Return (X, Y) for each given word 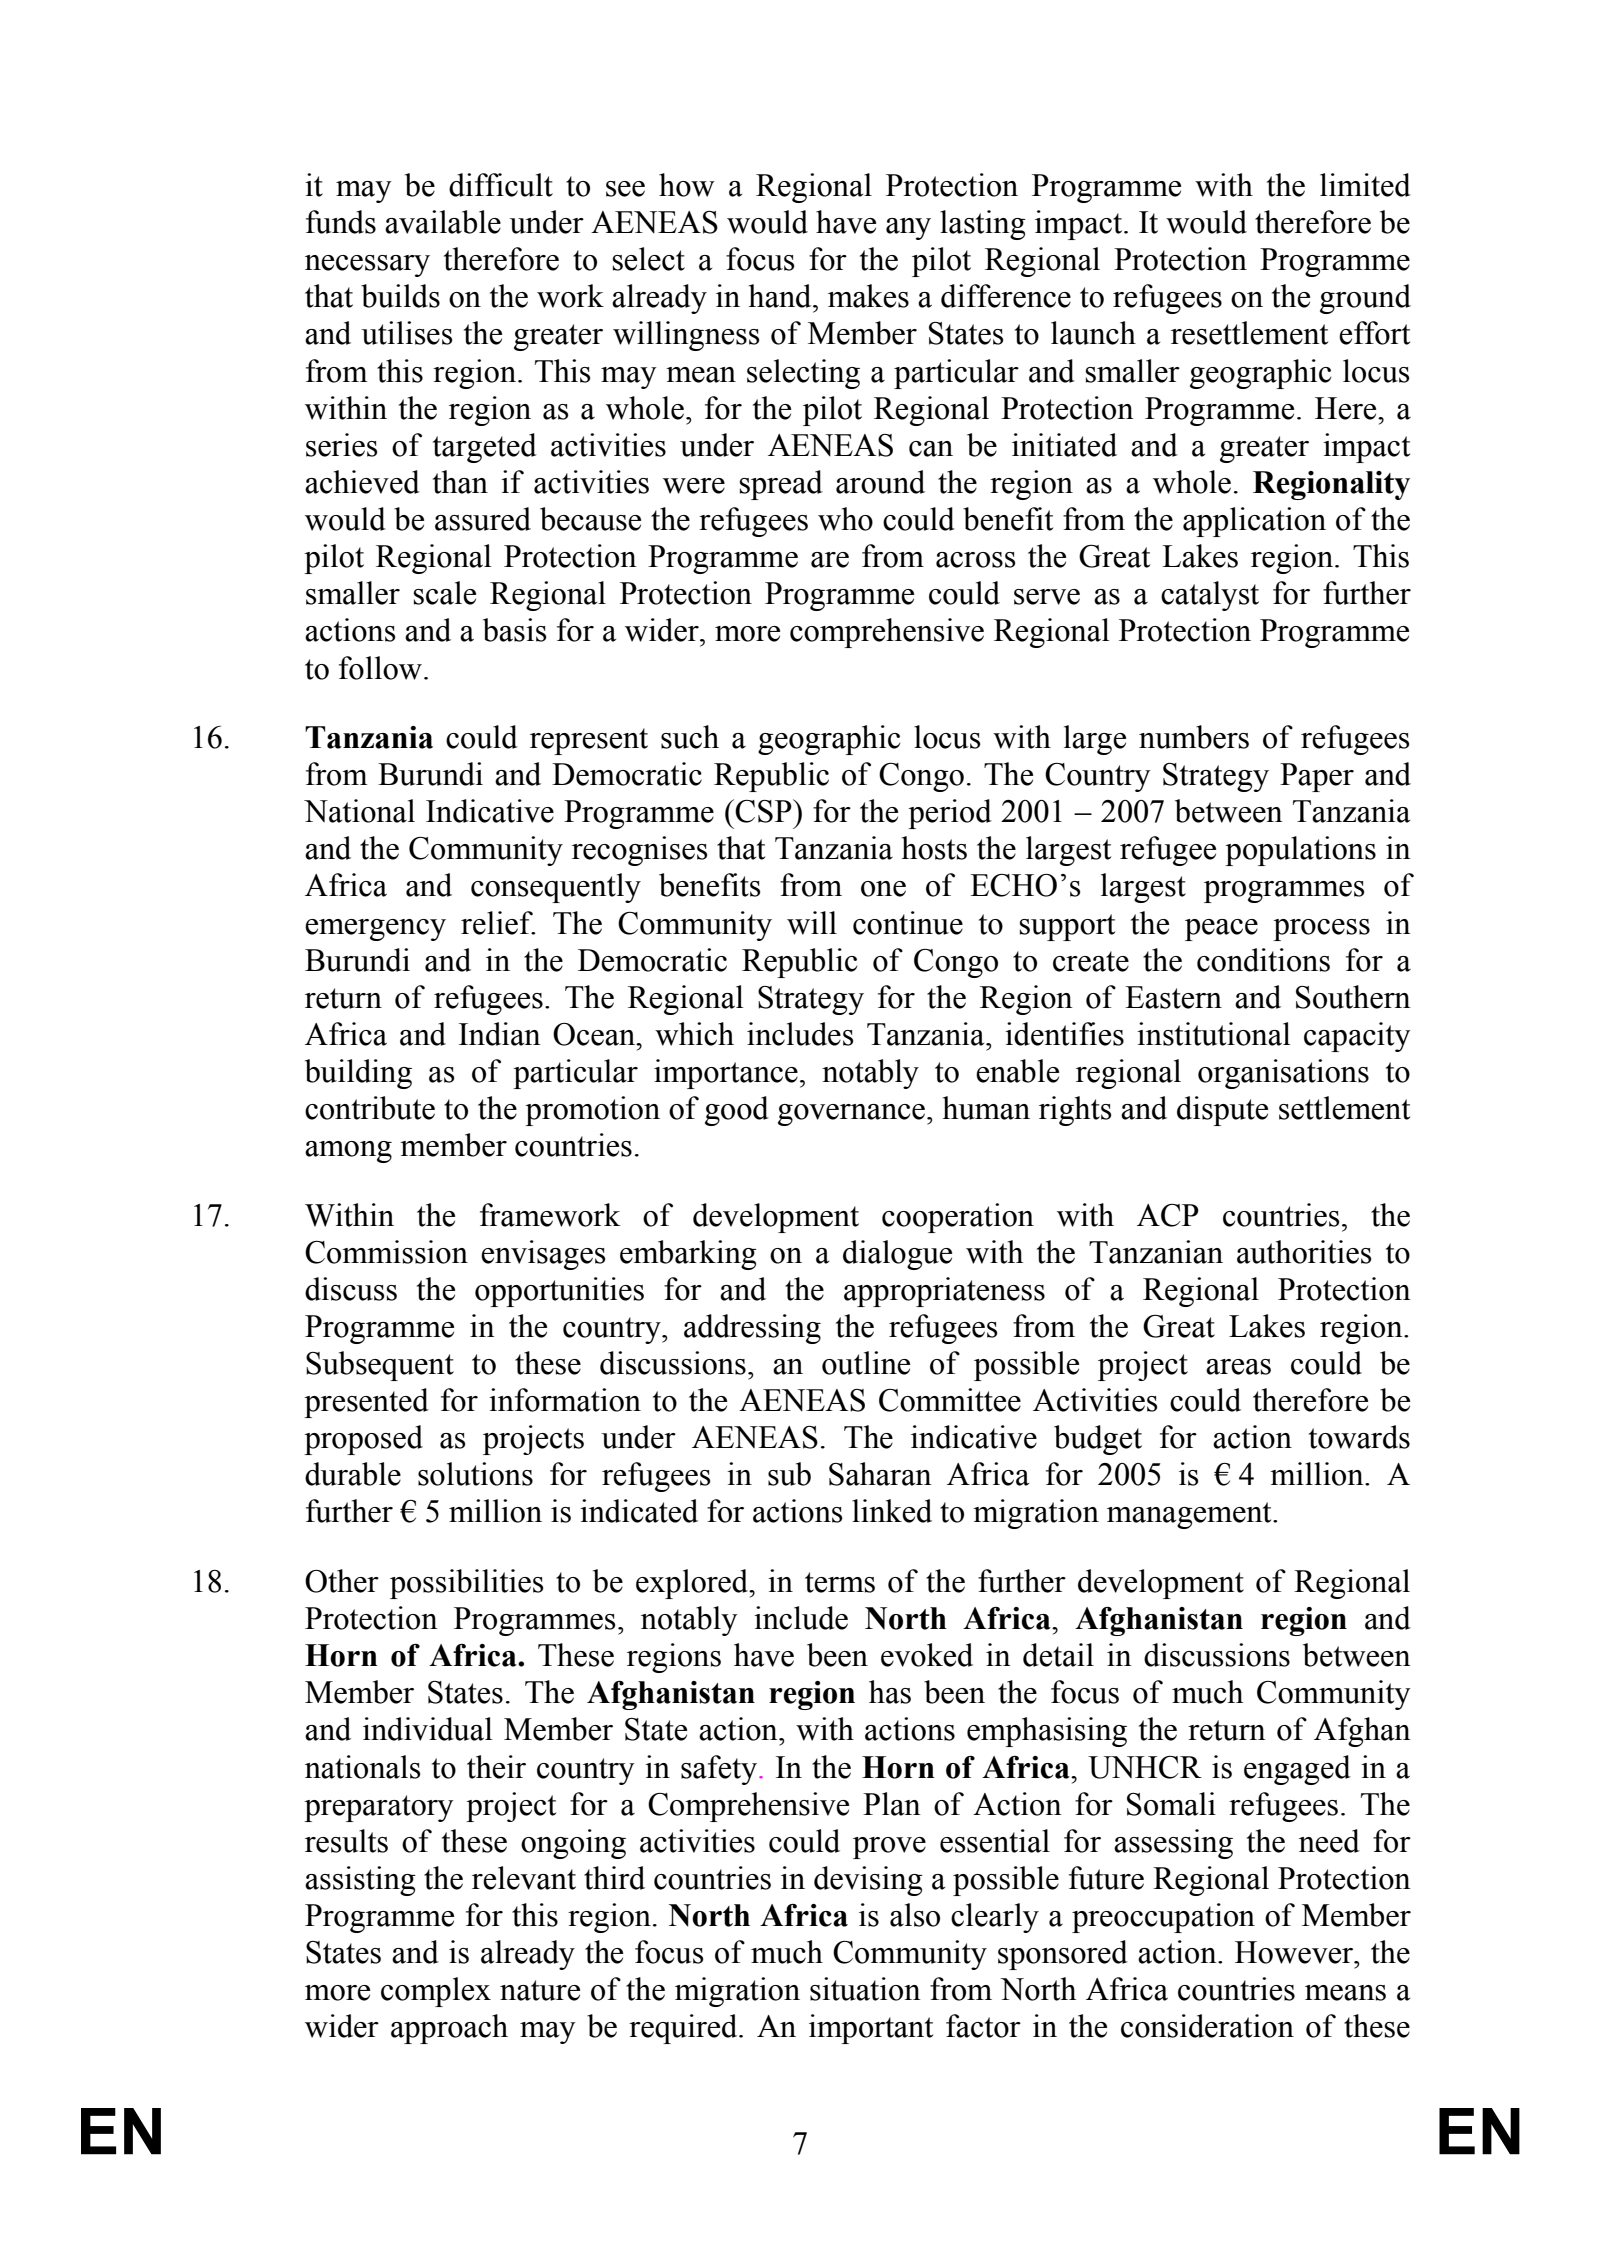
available (443, 222)
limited (1365, 185)
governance (851, 1115)
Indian (500, 1034)
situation (865, 1989)
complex (436, 1992)
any (908, 229)
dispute (1222, 1111)
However (1295, 1952)
